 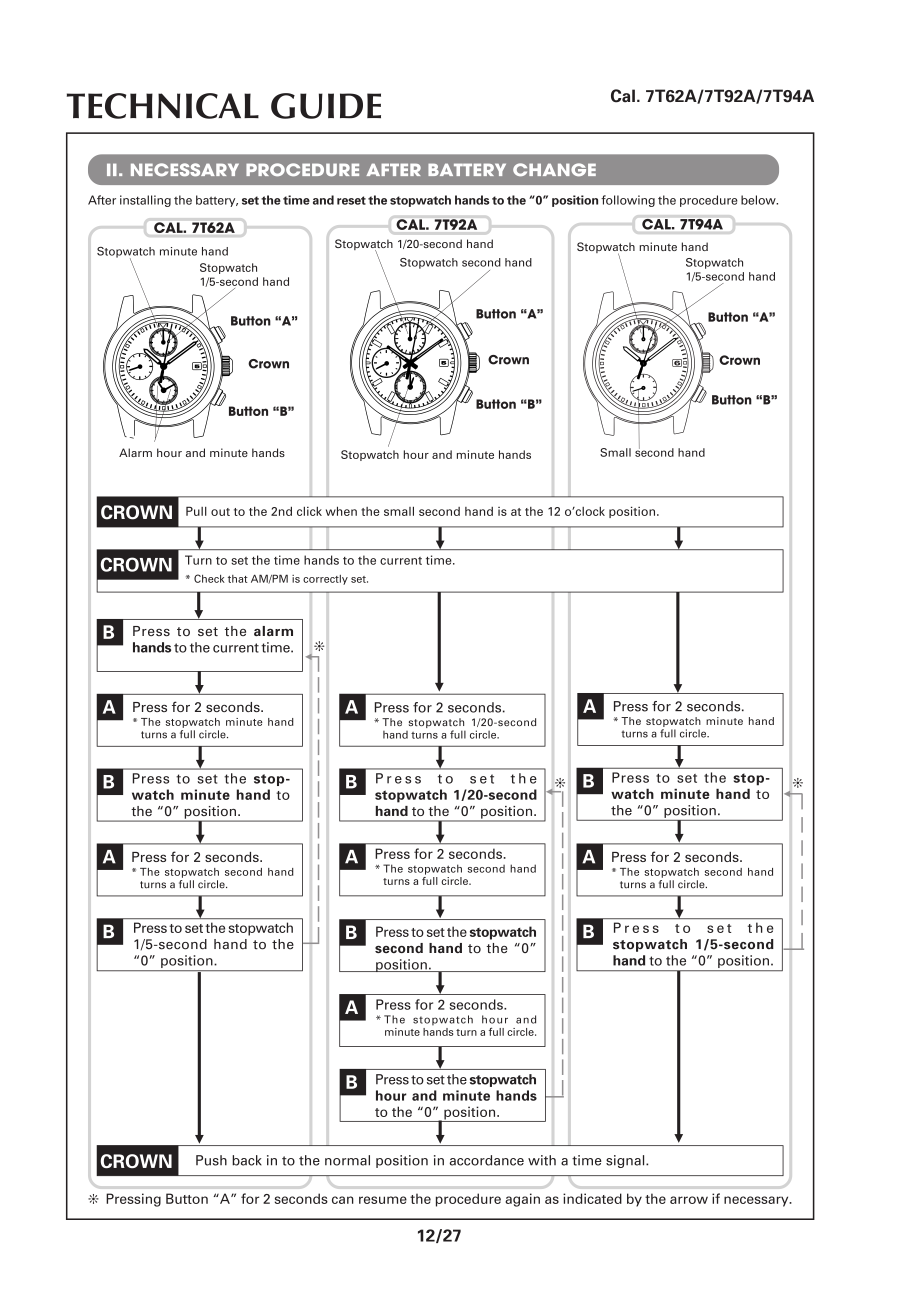 What do you see at coordinates (626, 1161) in the document?
I see `signal` at bounding box center [626, 1161].
